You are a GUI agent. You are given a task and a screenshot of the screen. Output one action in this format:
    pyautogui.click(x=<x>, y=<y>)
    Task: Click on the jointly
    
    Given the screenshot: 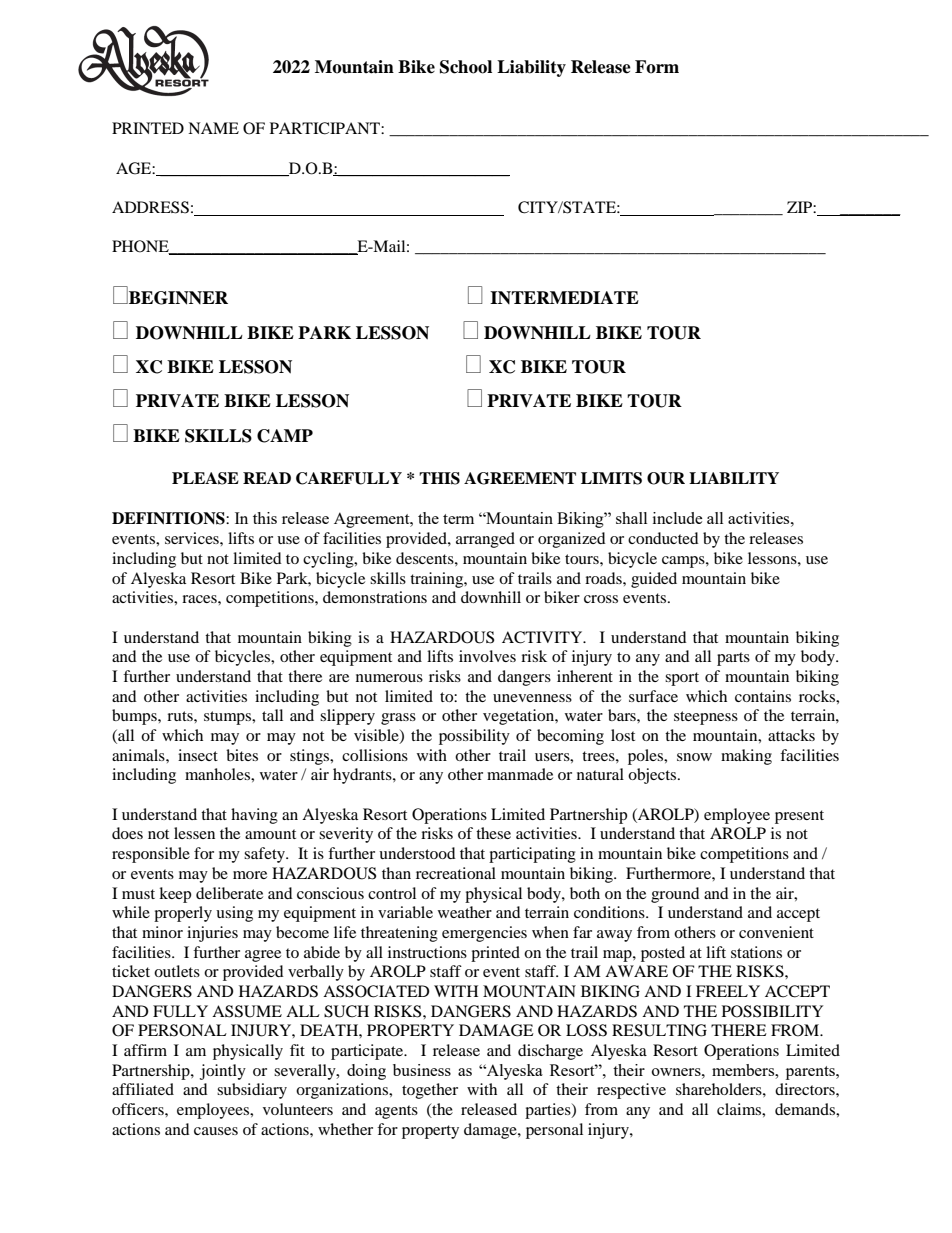 What is the action you would take?
    pyautogui.click(x=223, y=1072)
